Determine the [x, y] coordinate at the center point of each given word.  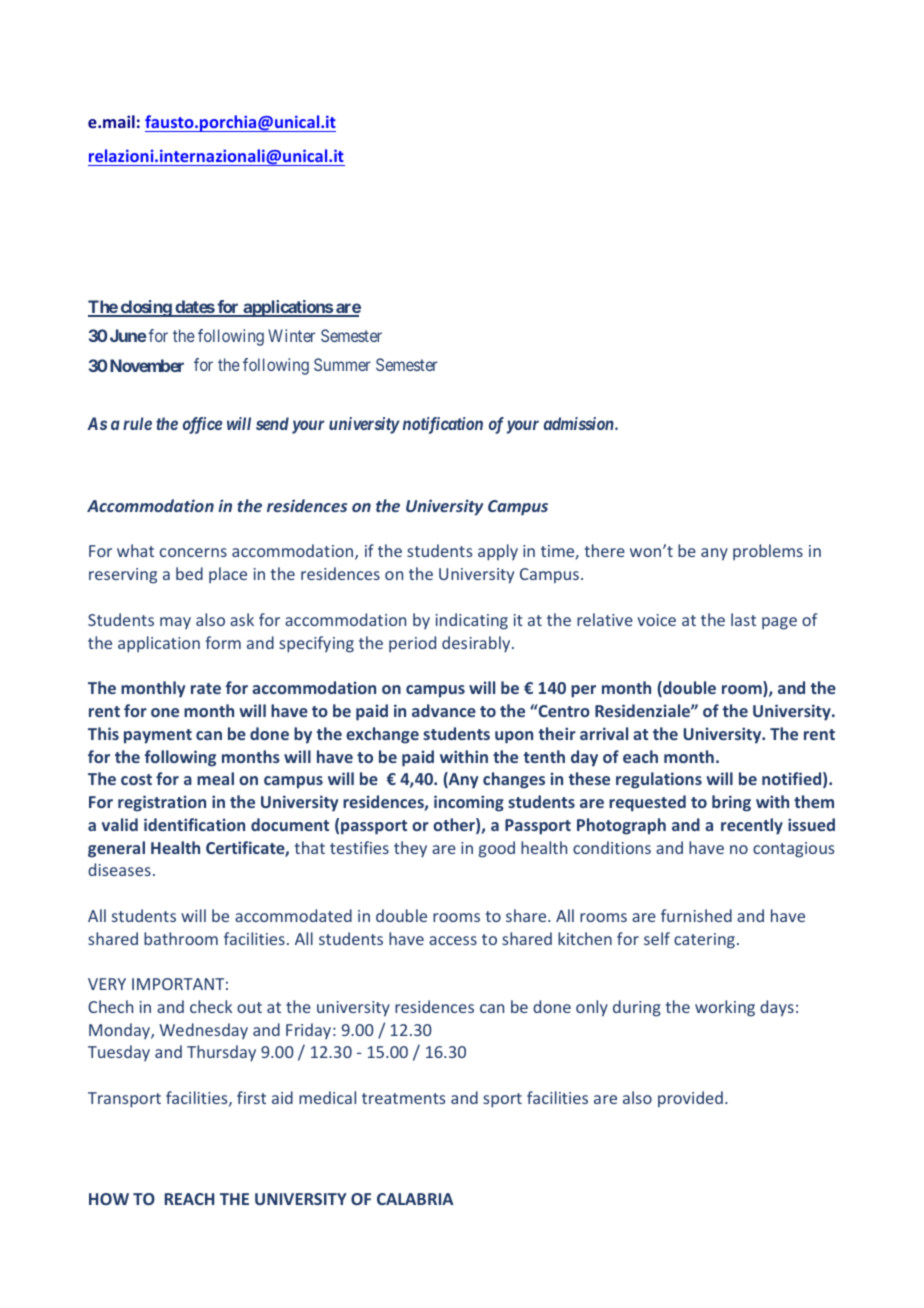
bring [731, 803]
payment [158, 736]
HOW [109, 1199]
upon [514, 737]
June [128, 335]
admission [580, 423]
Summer [342, 364]
